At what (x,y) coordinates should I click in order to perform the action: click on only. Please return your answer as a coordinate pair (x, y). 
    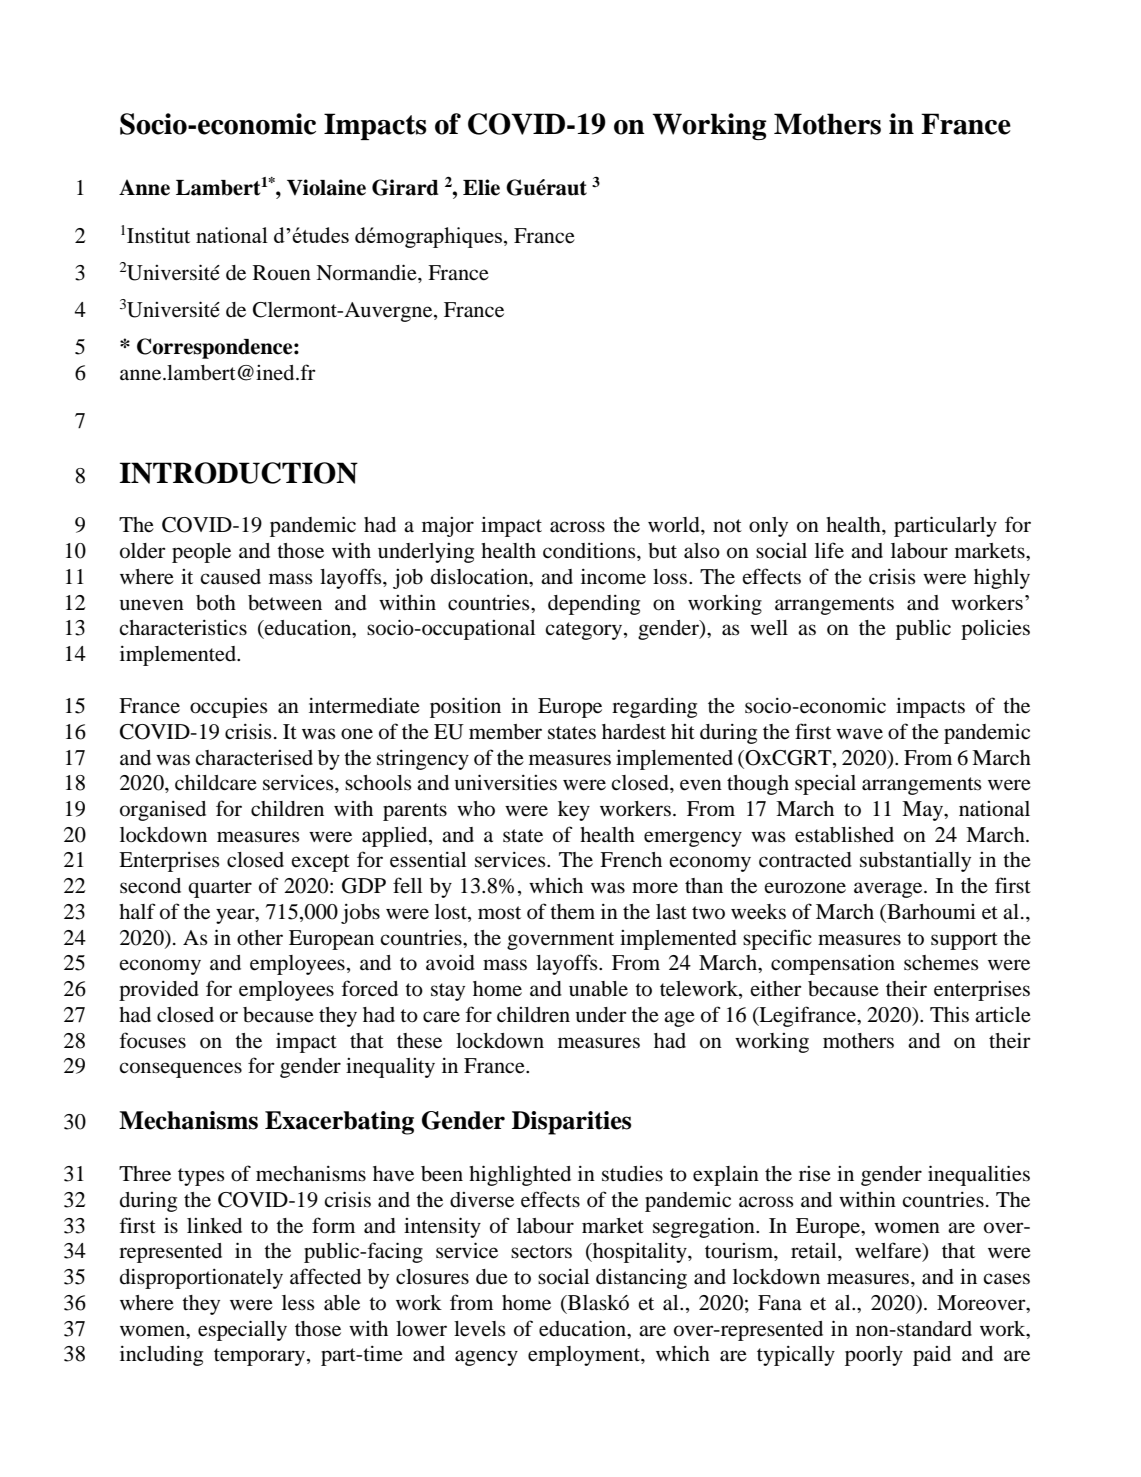
    Looking at the image, I should click on (768, 527).
